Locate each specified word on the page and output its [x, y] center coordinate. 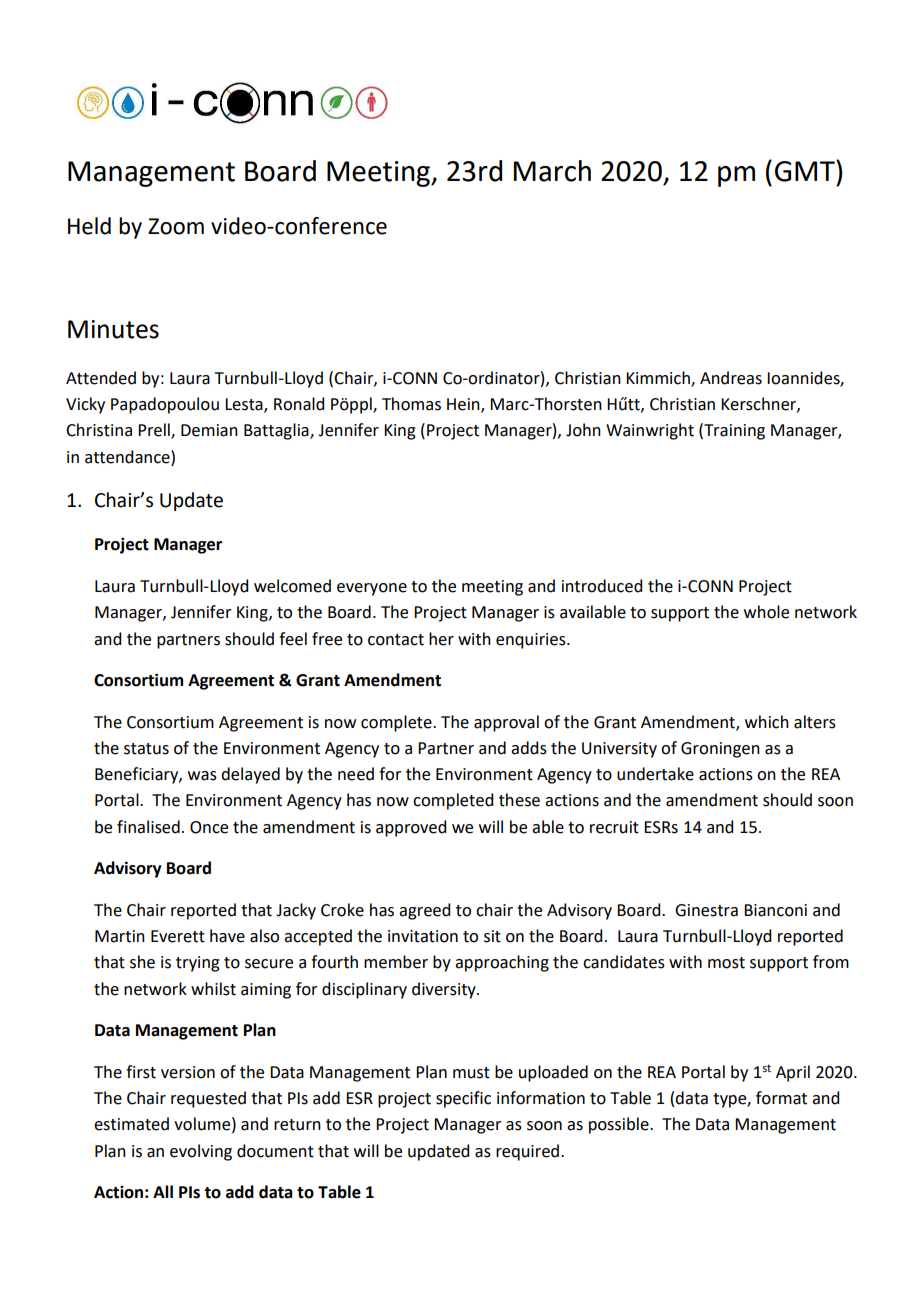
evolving [201, 1152]
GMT [806, 171]
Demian [209, 430]
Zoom [176, 226]
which [767, 722]
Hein [464, 405]
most [726, 963]
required [529, 1152]
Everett [178, 936]
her [441, 639]
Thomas [411, 404]
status [146, 749]
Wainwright [650, 431]
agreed [424, 911]
